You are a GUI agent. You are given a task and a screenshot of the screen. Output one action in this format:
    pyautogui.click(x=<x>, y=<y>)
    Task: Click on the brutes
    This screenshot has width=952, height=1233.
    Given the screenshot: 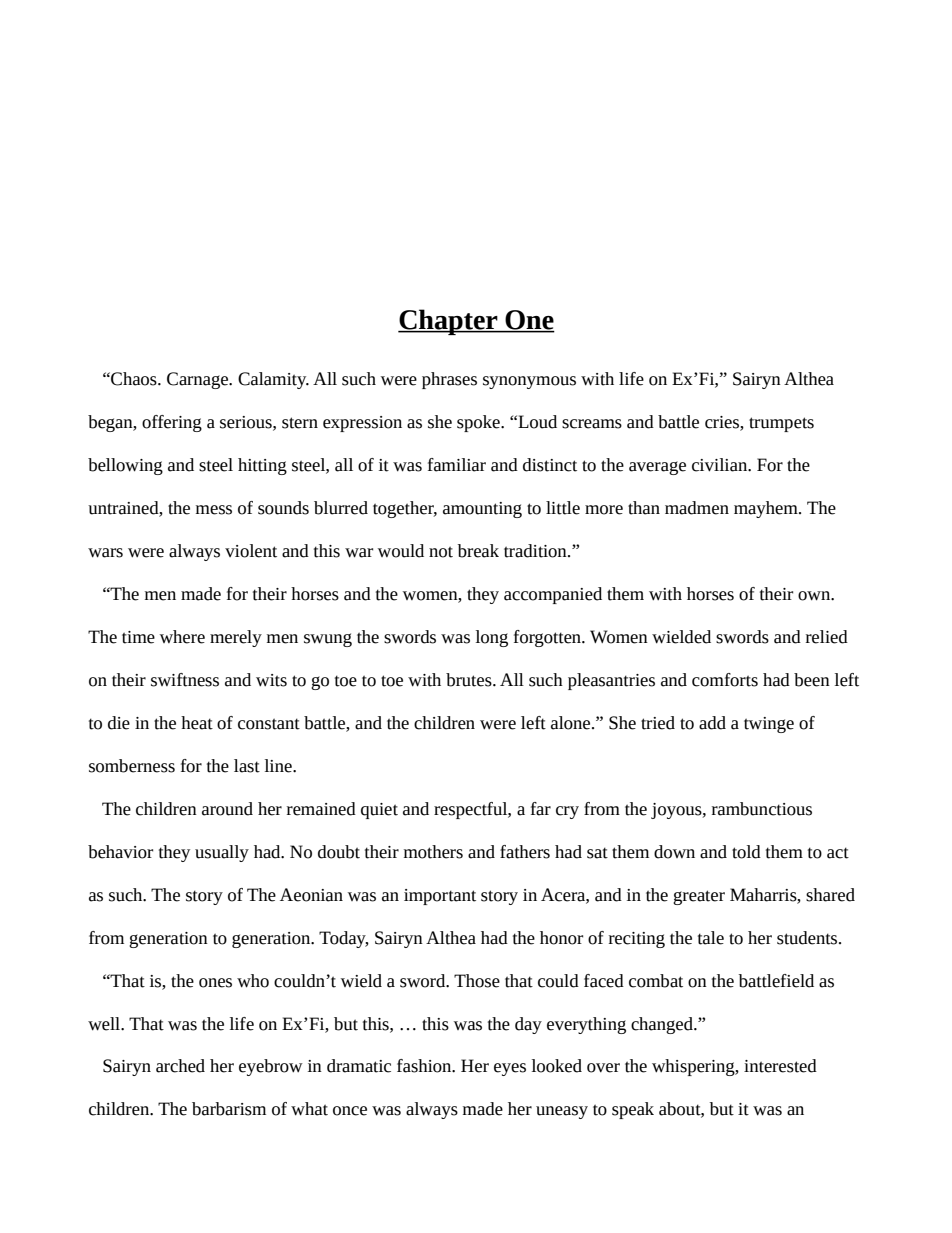 What is the action you would take?
    pyautogui.click(x=470, y=680)
